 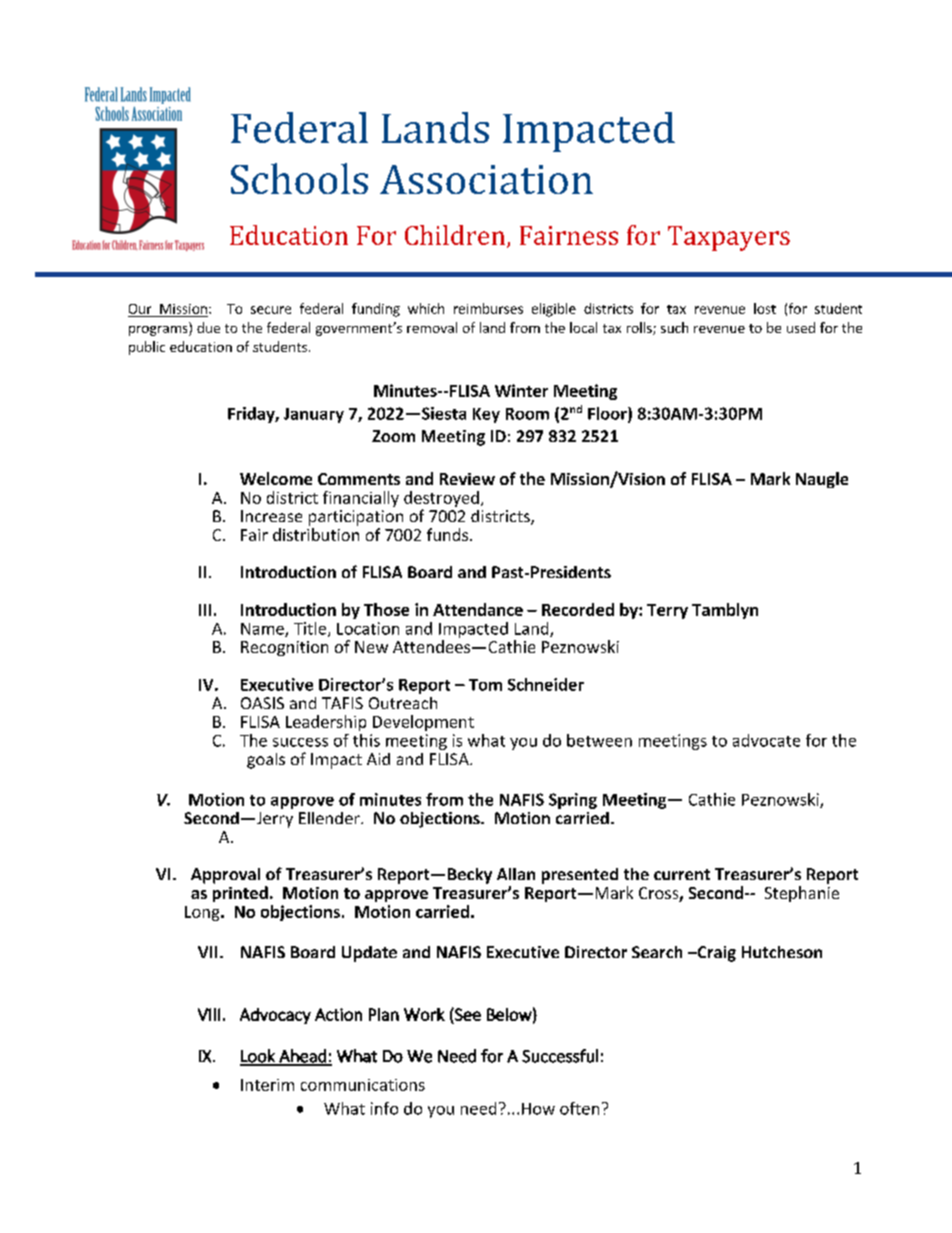 What do you see at coordinates (276, 478) in the page?
I see `Welcome` at bounding box center [276, 478].
